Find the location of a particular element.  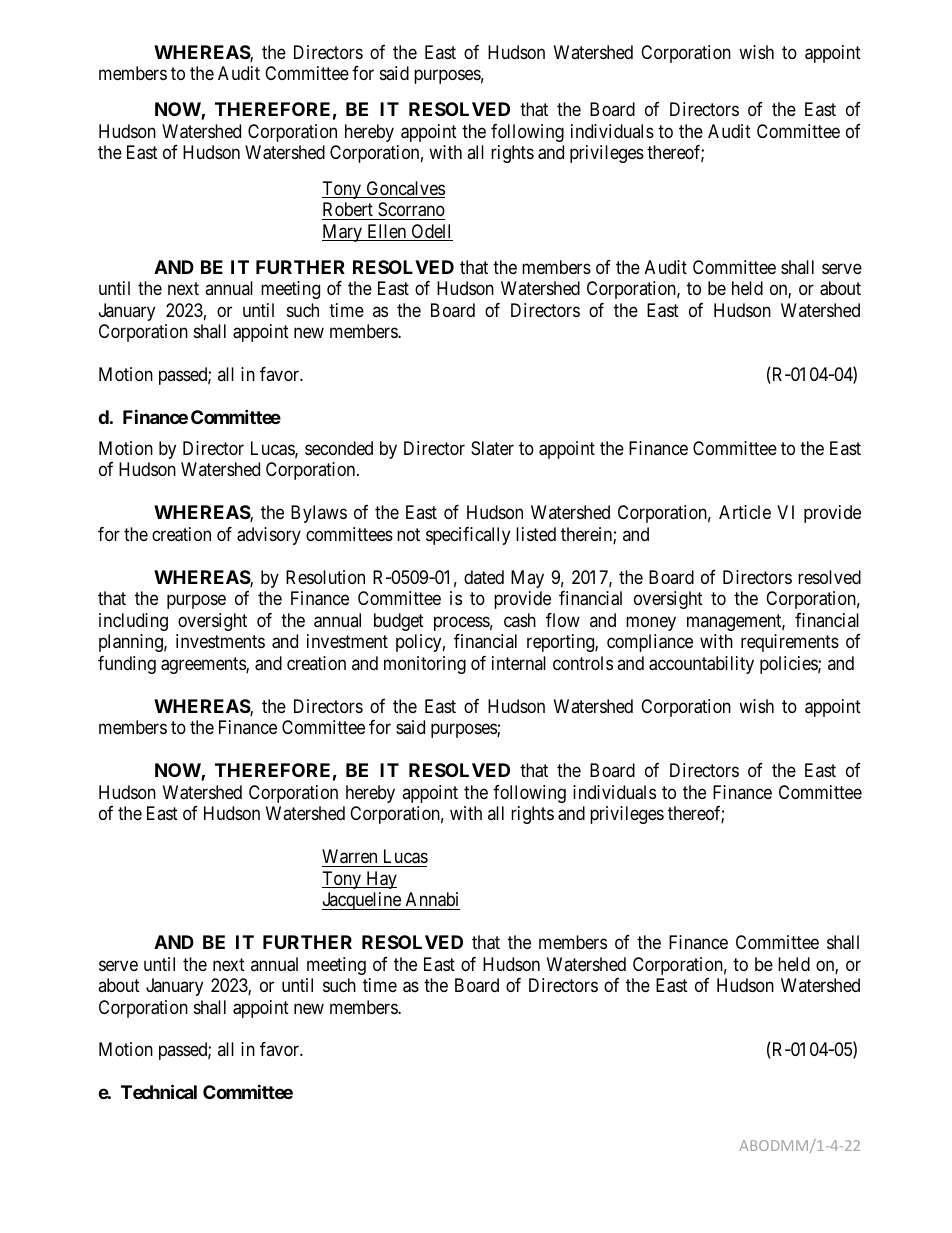

agreements is located at coordinates (204, 665).
